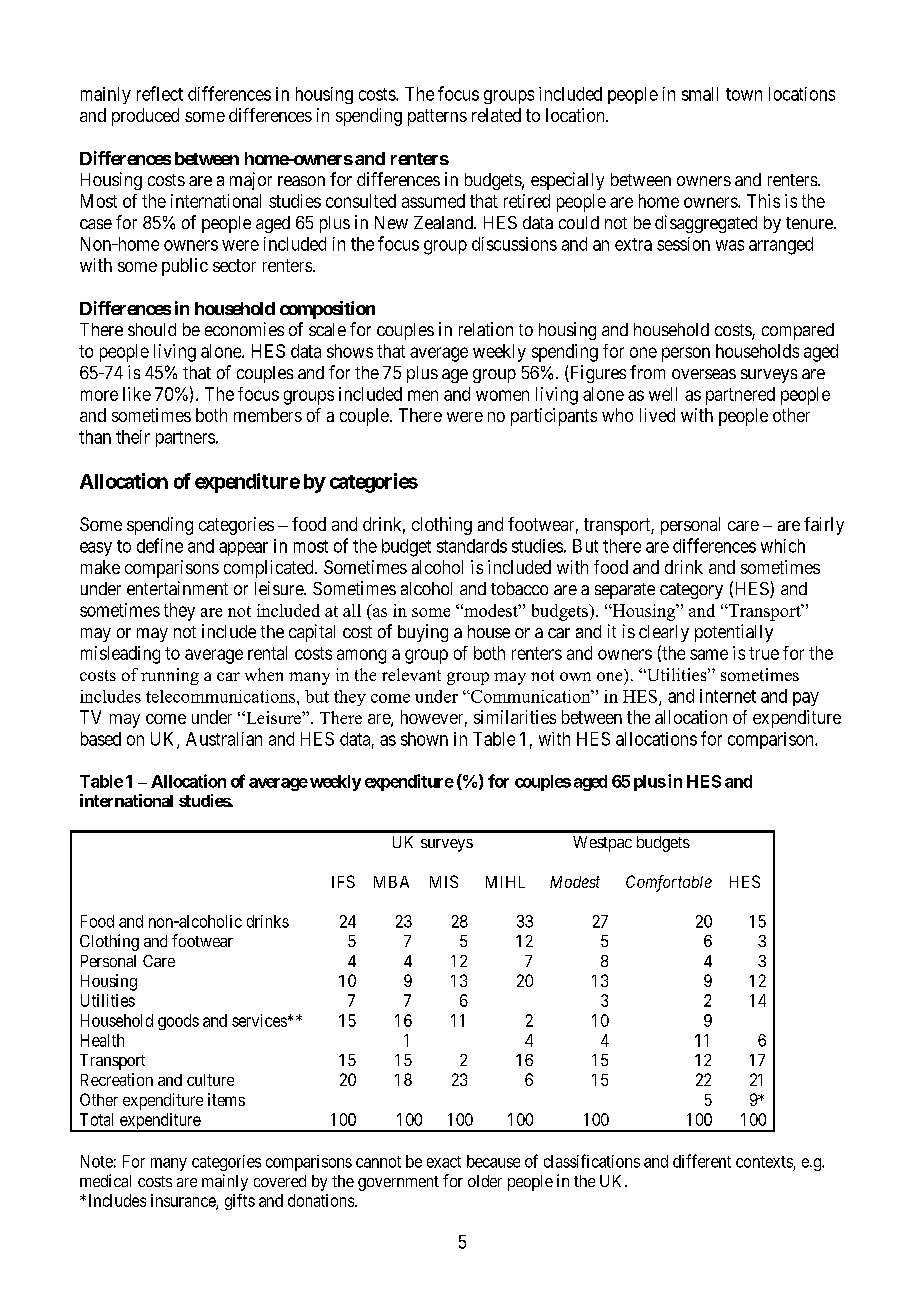 This screenshot has height=1308, width=924. What do you see at coordinates (444, 1162) in the screenshot?
I see `exact` at bounding box center [444, 1162].
